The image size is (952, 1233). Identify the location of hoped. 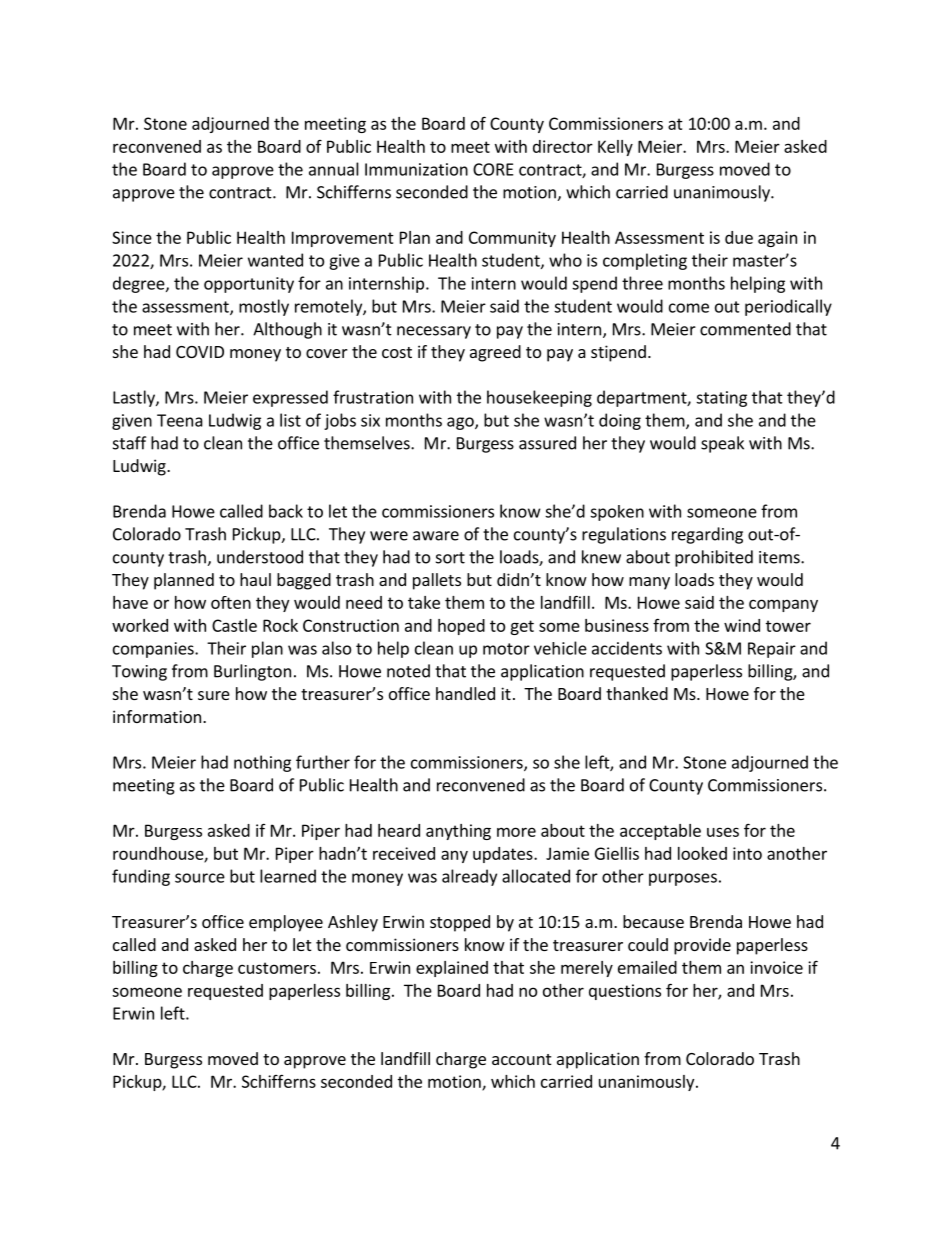
(461, 627).
